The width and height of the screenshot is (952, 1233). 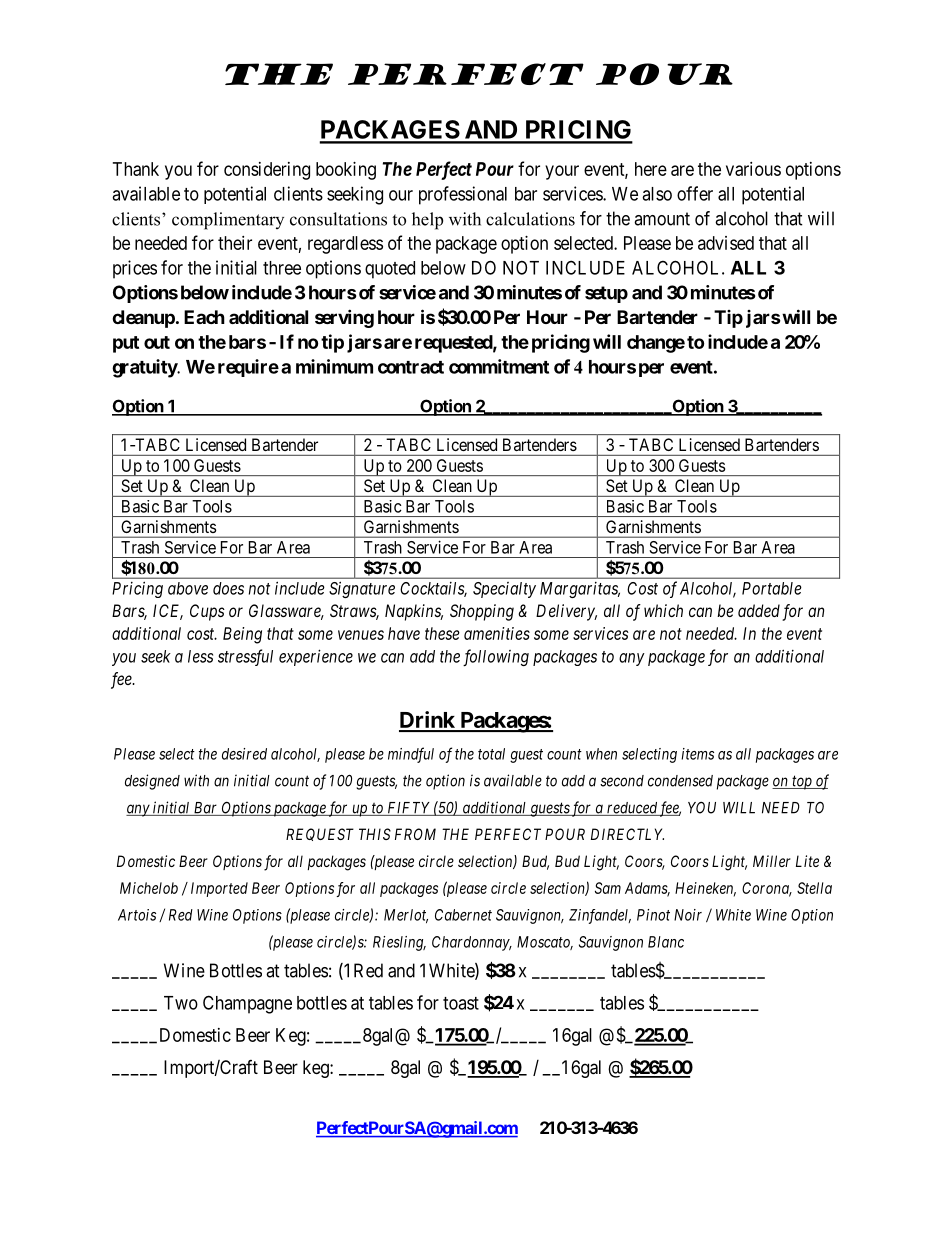 What do you see at coordinates (695, 193) in the screenshot?
I see `offer` at bounding box center [695, 193].
